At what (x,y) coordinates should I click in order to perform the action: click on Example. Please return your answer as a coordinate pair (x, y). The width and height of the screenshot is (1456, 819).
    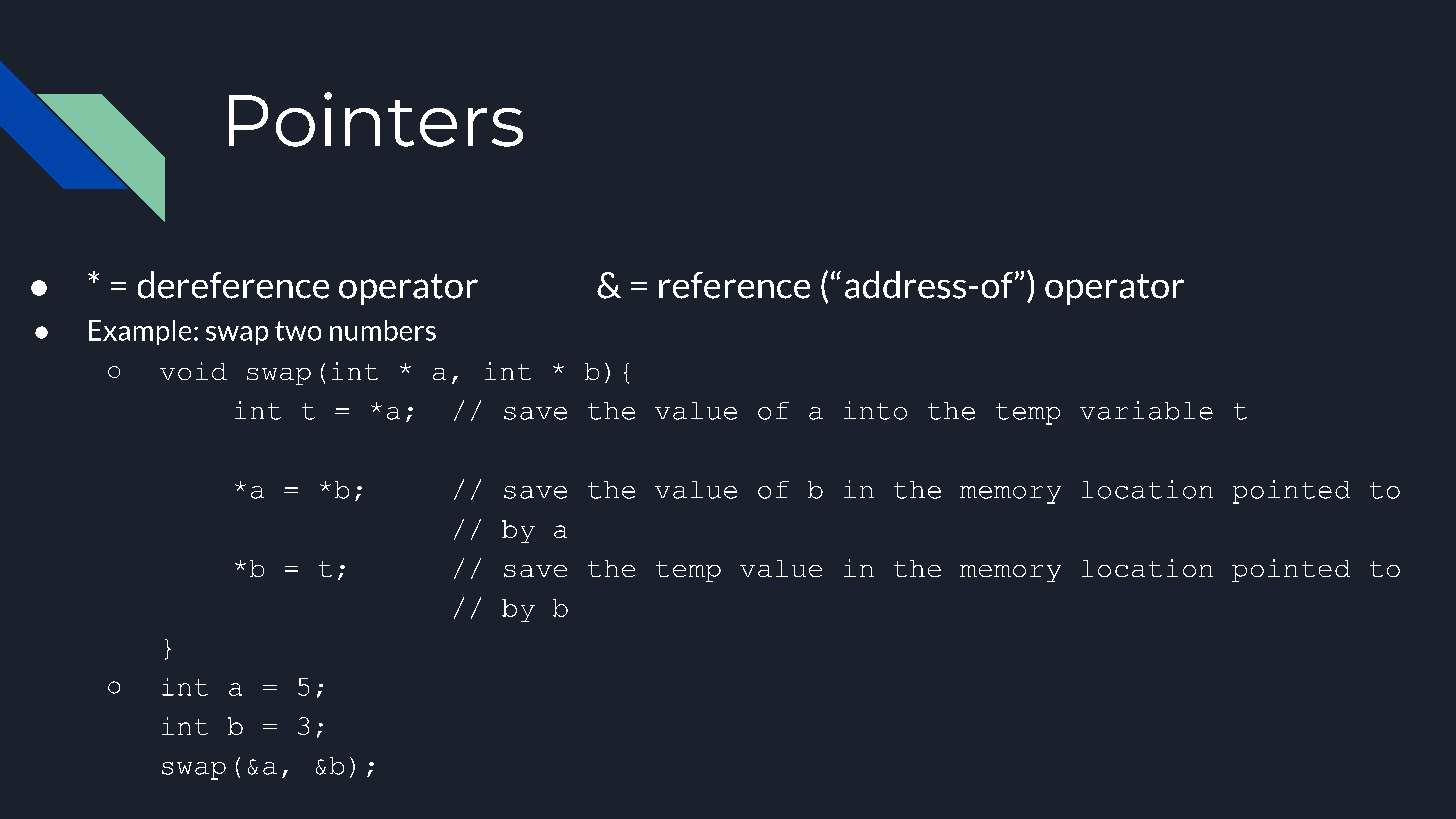
    Looking at the image, I should click on (140, 332).
